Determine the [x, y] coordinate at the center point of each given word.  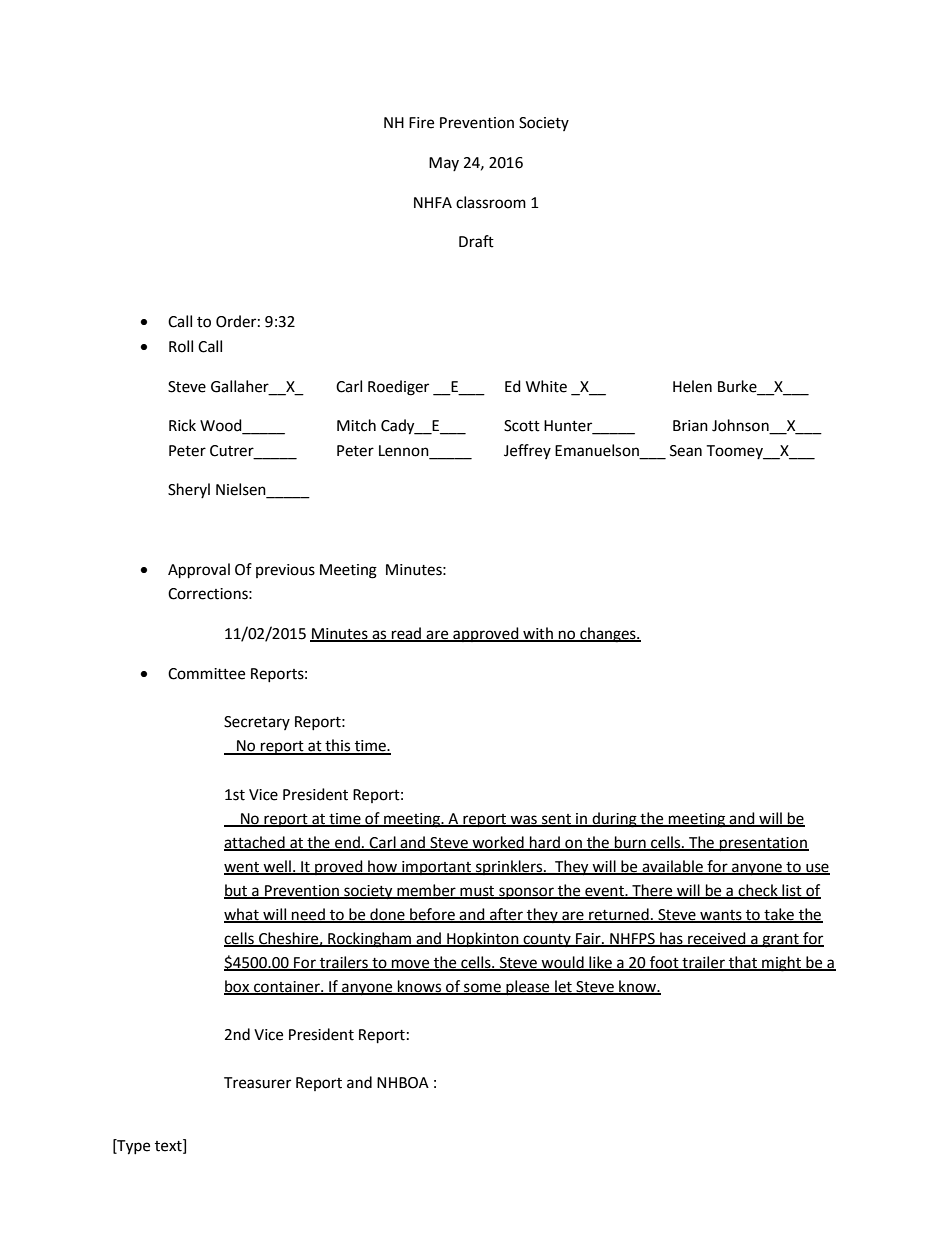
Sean [686, 451]
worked [498, 843]
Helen [692, 386]
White [546, 386]
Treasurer [257, 1083]
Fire [421, 123]
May [444, 164]
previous [285, 571]
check [758, 891]
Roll [181, 346]
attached [255, 843]
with [538, 634]
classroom [491, 202]
